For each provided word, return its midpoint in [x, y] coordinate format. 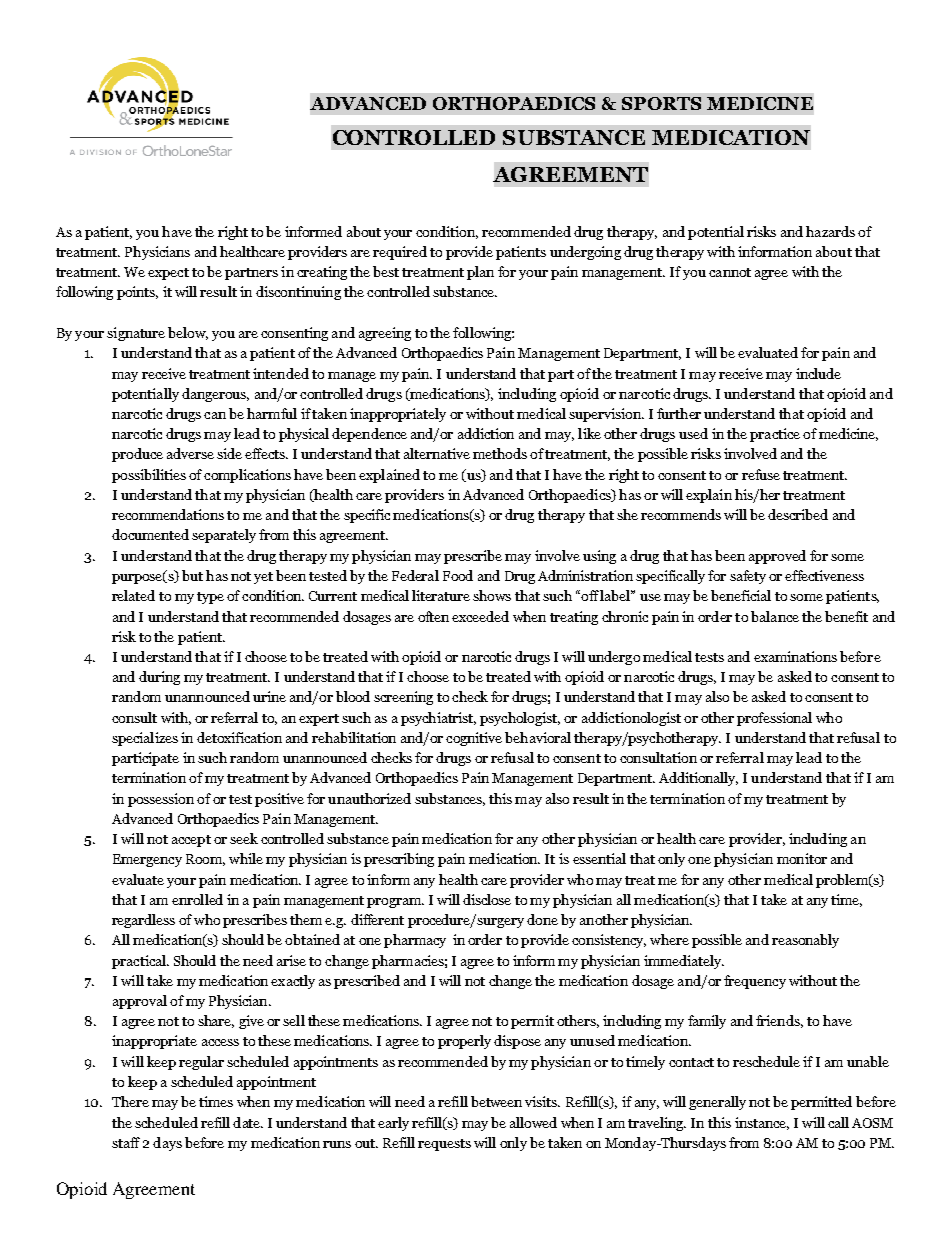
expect [168, 274]
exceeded [480, 616]
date [248, 1122]
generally [717, 1103]
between [496, 1101]
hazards [830, 231]
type [210, 598]
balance [775, 616]
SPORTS [661, 103]
